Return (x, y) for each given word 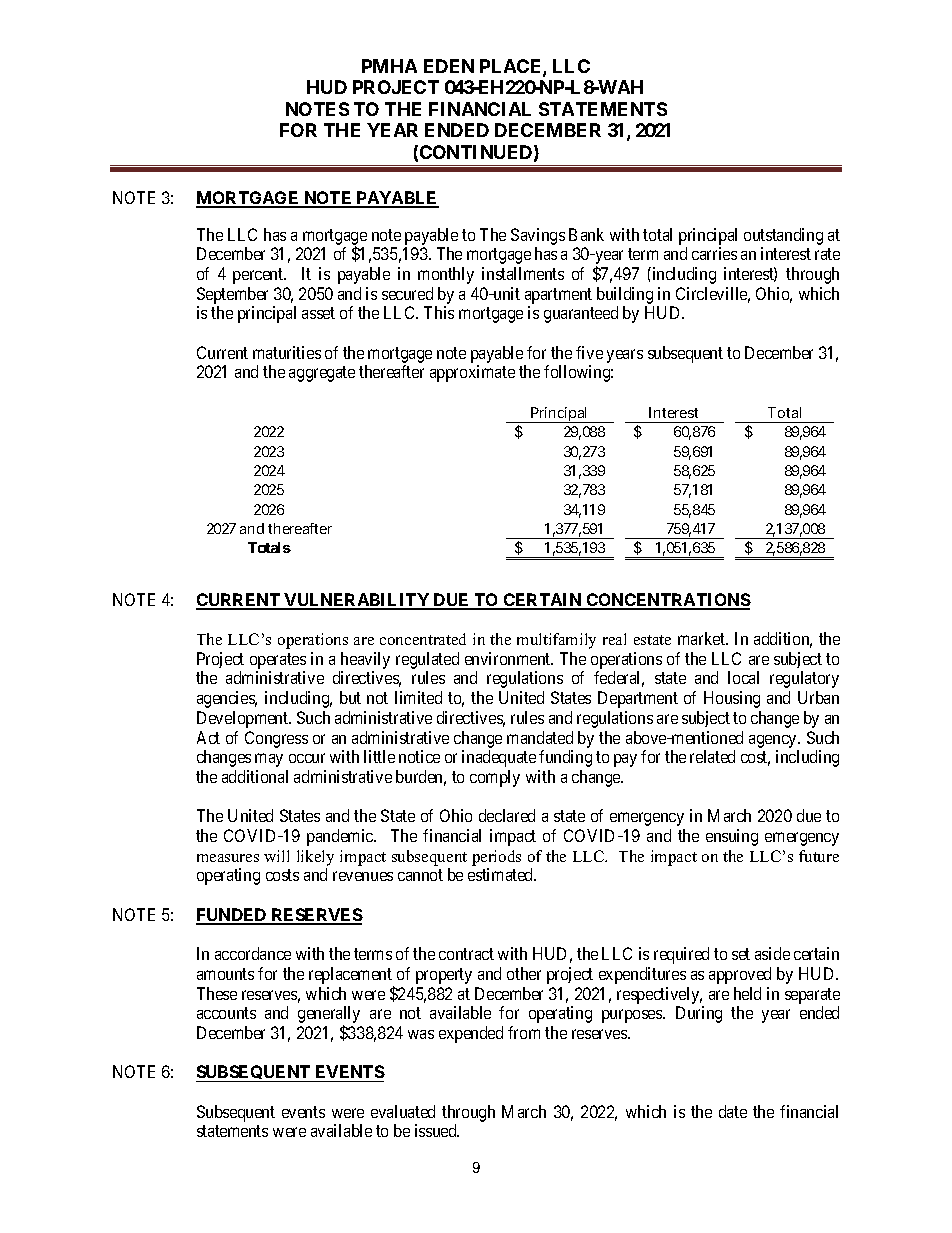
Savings (538, 236)
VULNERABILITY (357, 601)
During (699, 1014)
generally (329, 1016)
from (524, 1032)
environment (509, 658)
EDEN (449, 66)
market (703, 638)
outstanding (783, 236)
